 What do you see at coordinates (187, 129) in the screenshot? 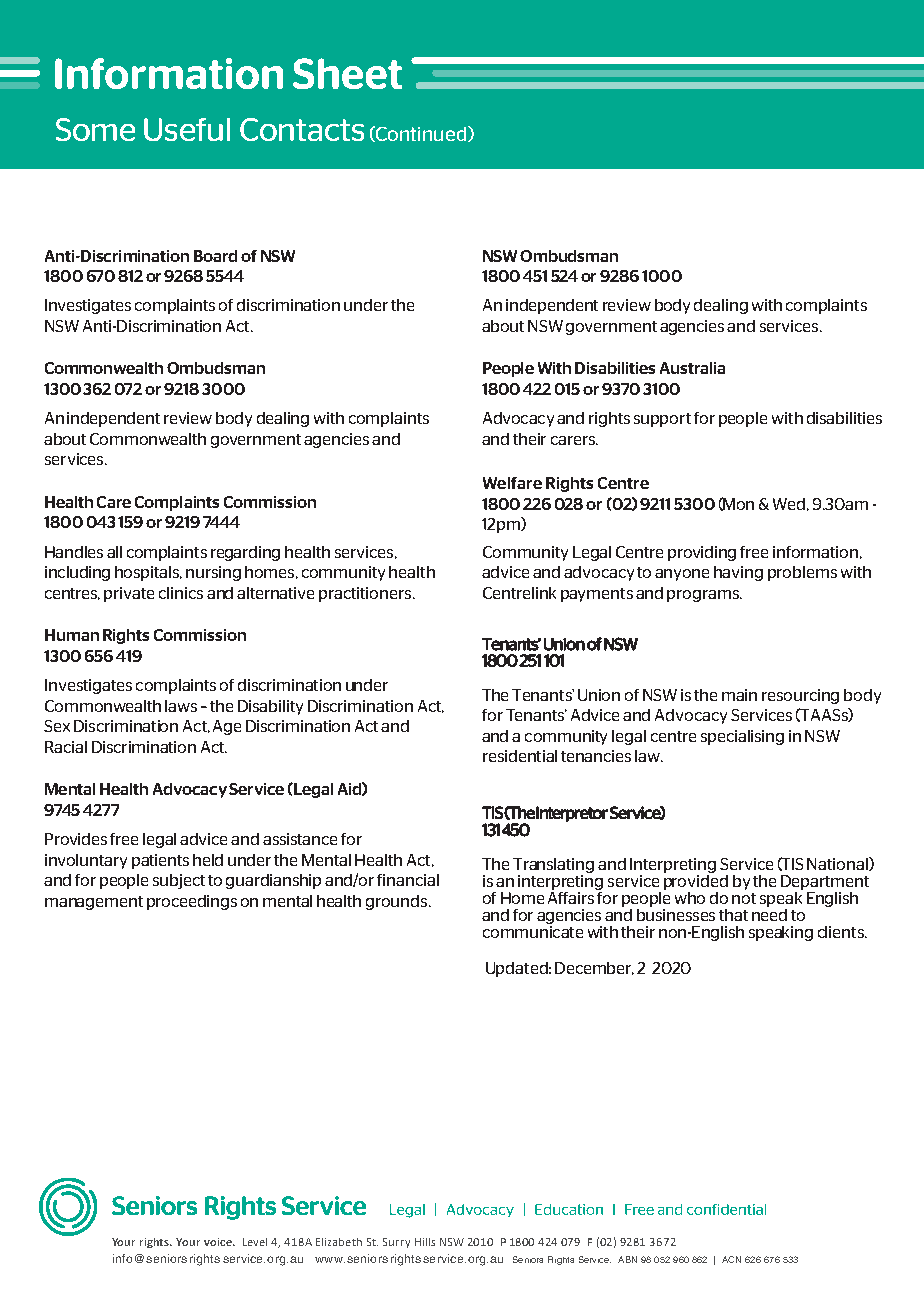
I see `Useful` at bounding box center [187, 129].
